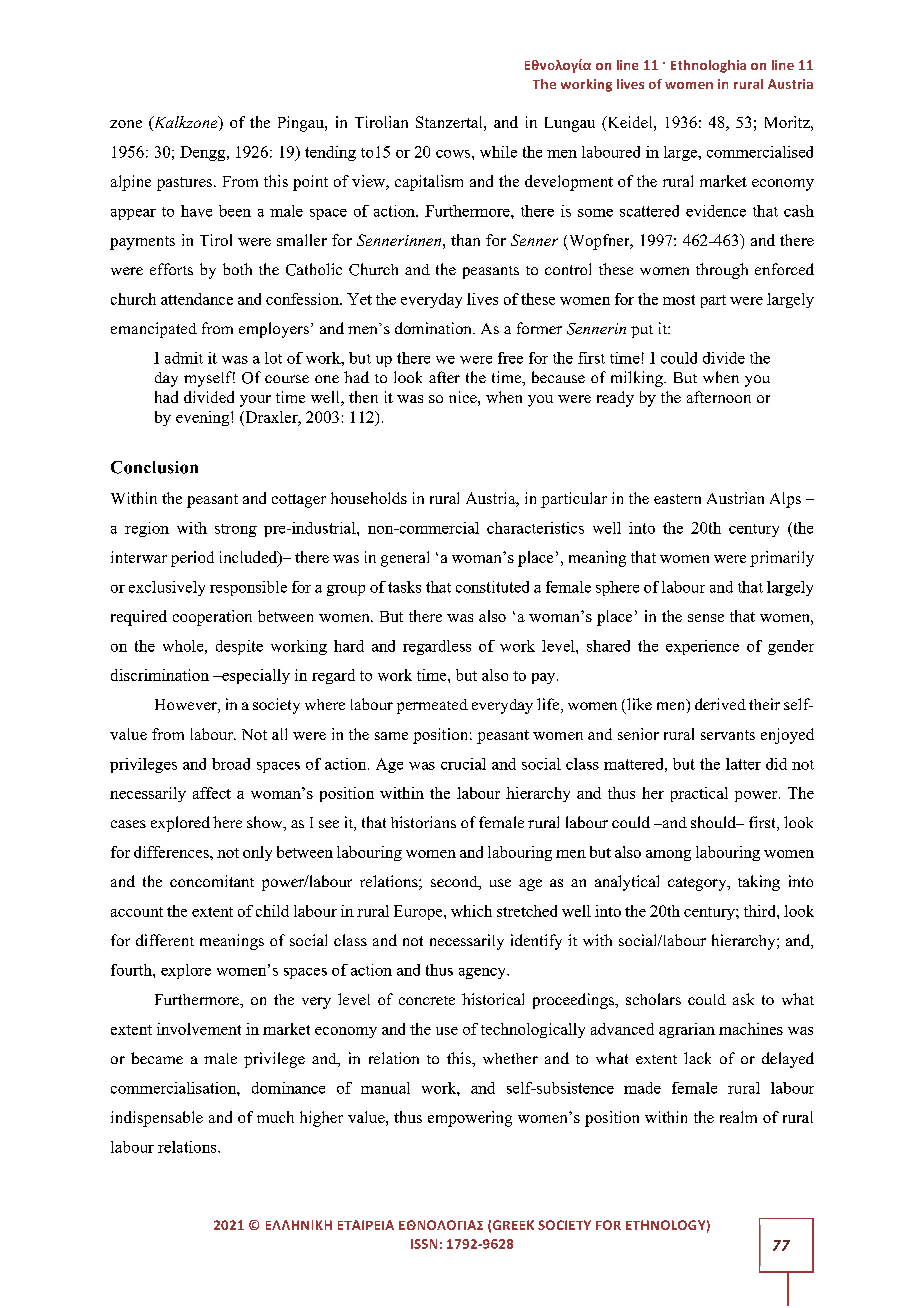 The image size is (924, 1308). Describe the element at coordinates (738, 1117) in the screenshot. I see `realm` at that location.
